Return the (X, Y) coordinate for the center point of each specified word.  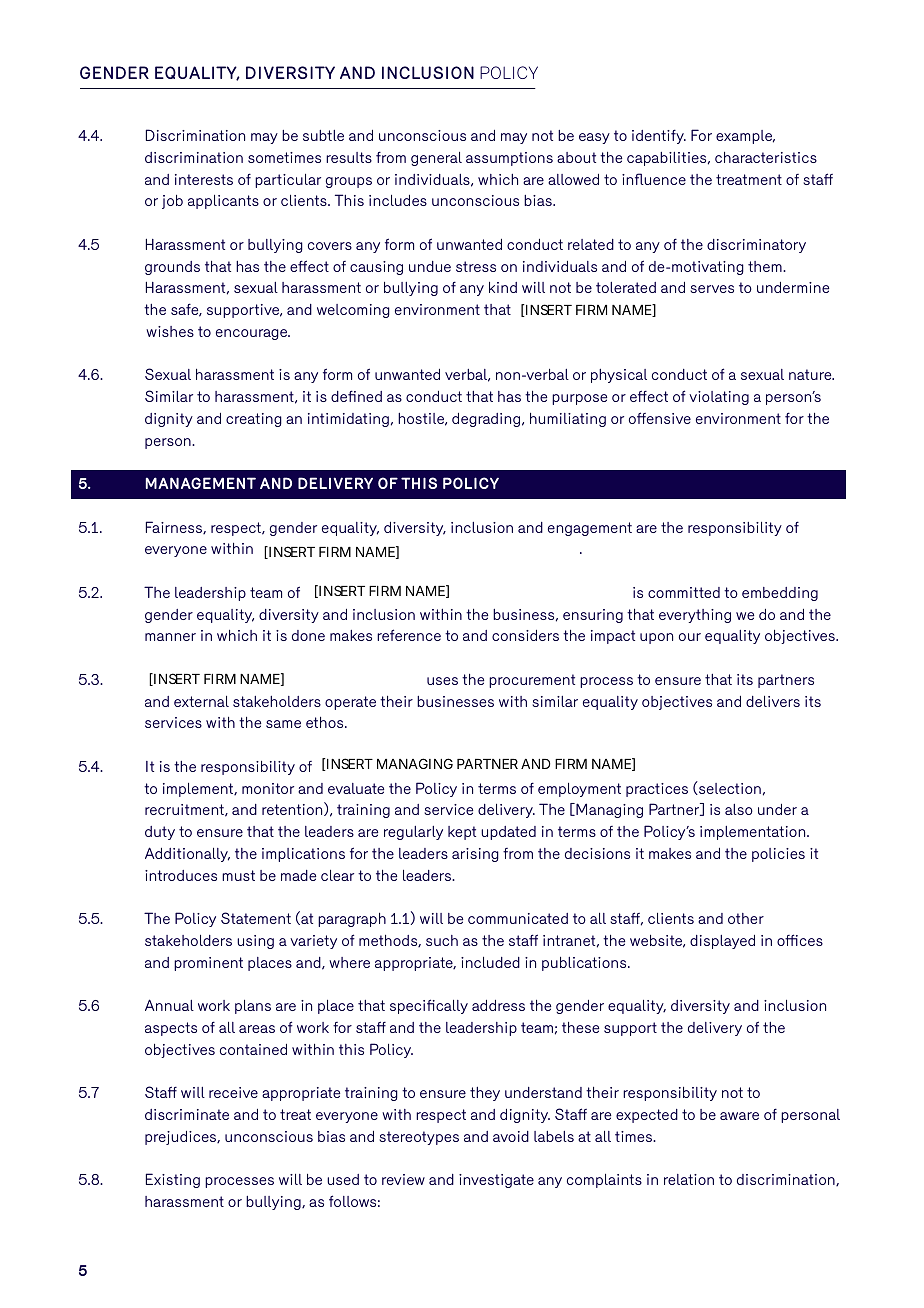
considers (525, 635)
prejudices (182, 1138)
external (201, 701)
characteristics (766, 157)
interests (204, 179)
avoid (511, 1136)
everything (695, 616)
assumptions (509, 159)
